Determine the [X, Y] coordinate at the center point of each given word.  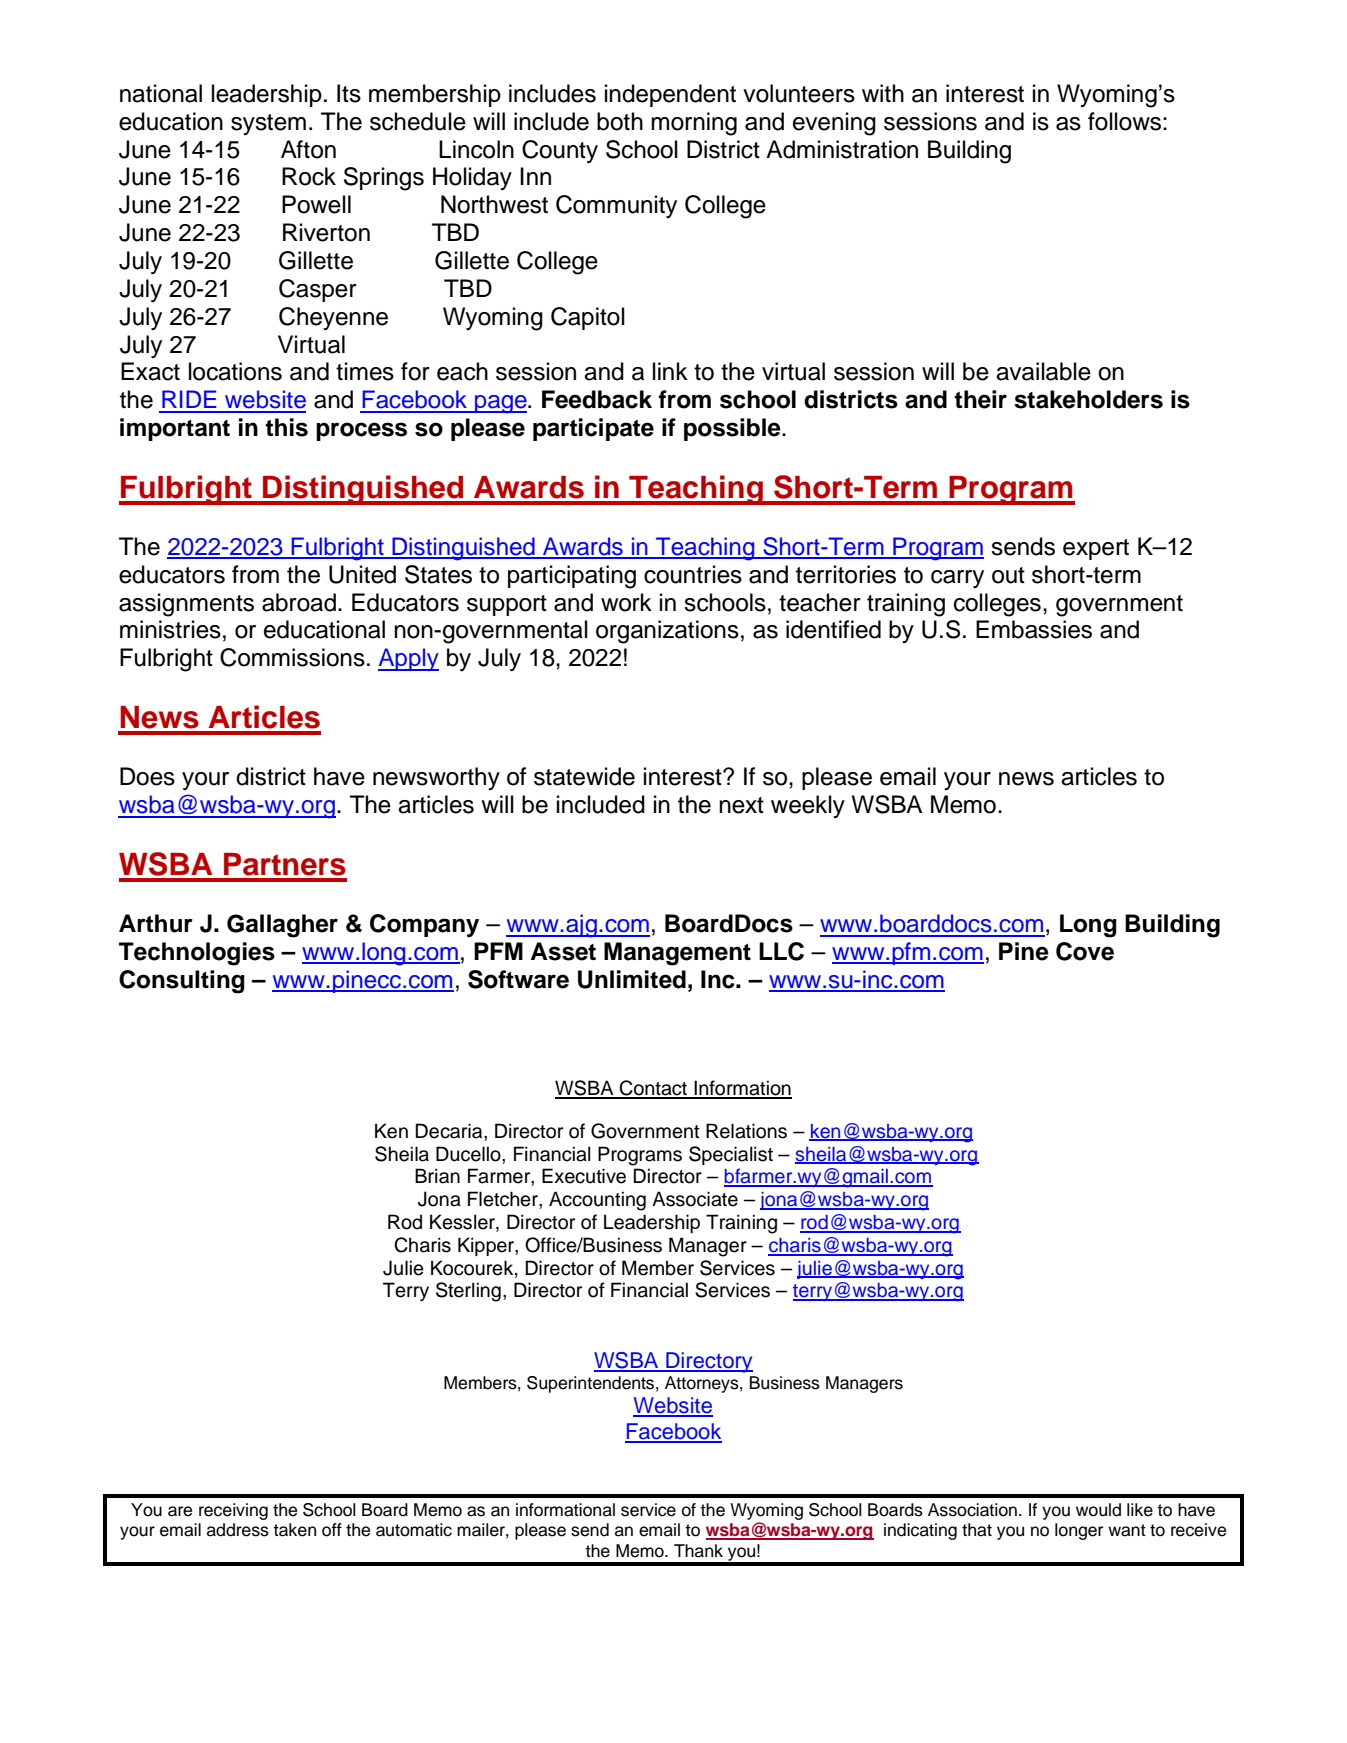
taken [294, 1530]
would [1098, 1510]
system [268, 124]
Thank [698, 1551]
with [883, 93]
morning [694, 124]
